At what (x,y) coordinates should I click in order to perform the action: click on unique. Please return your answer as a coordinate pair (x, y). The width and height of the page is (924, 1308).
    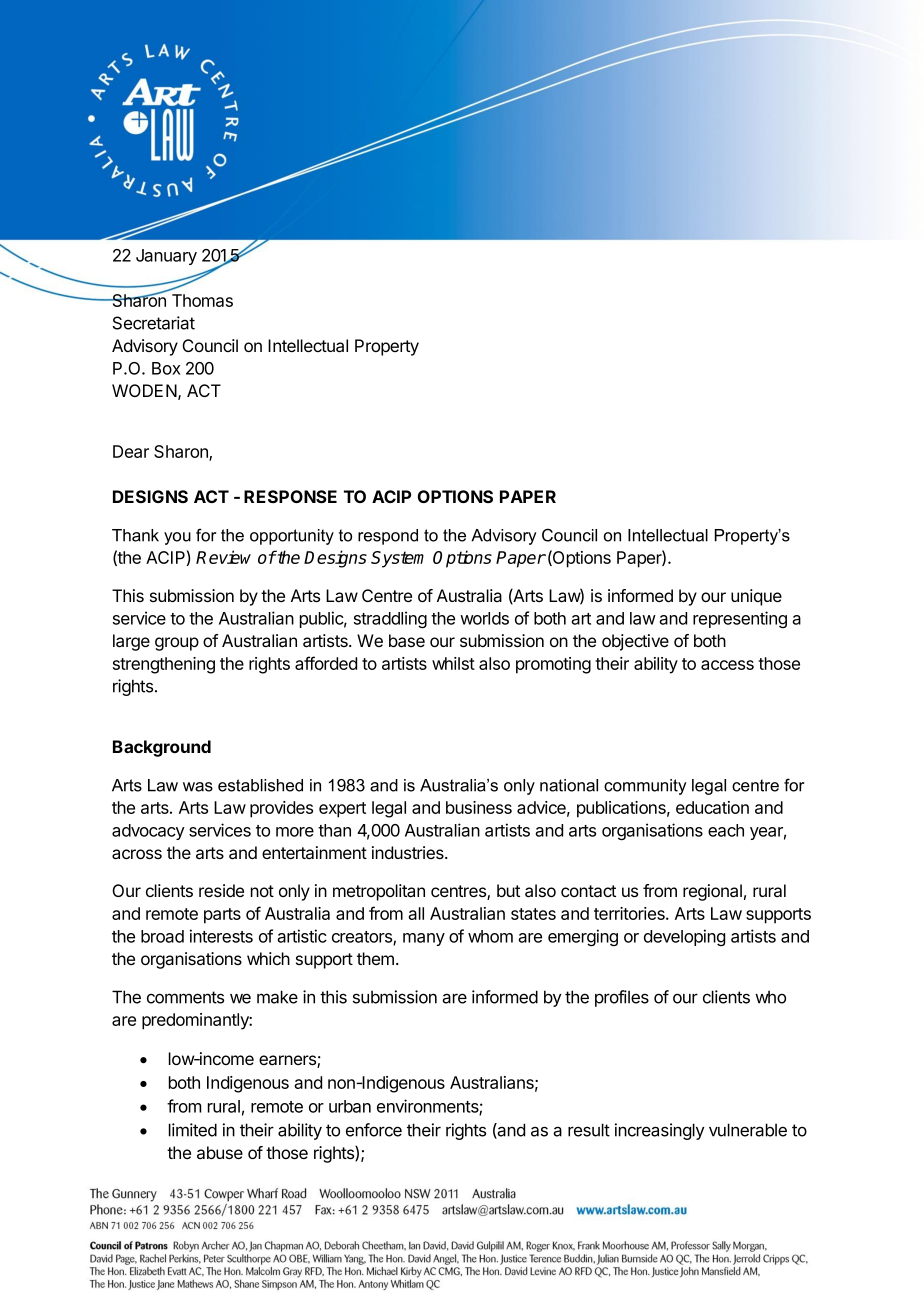
    Looking at the image, I should click on (756, 597).
